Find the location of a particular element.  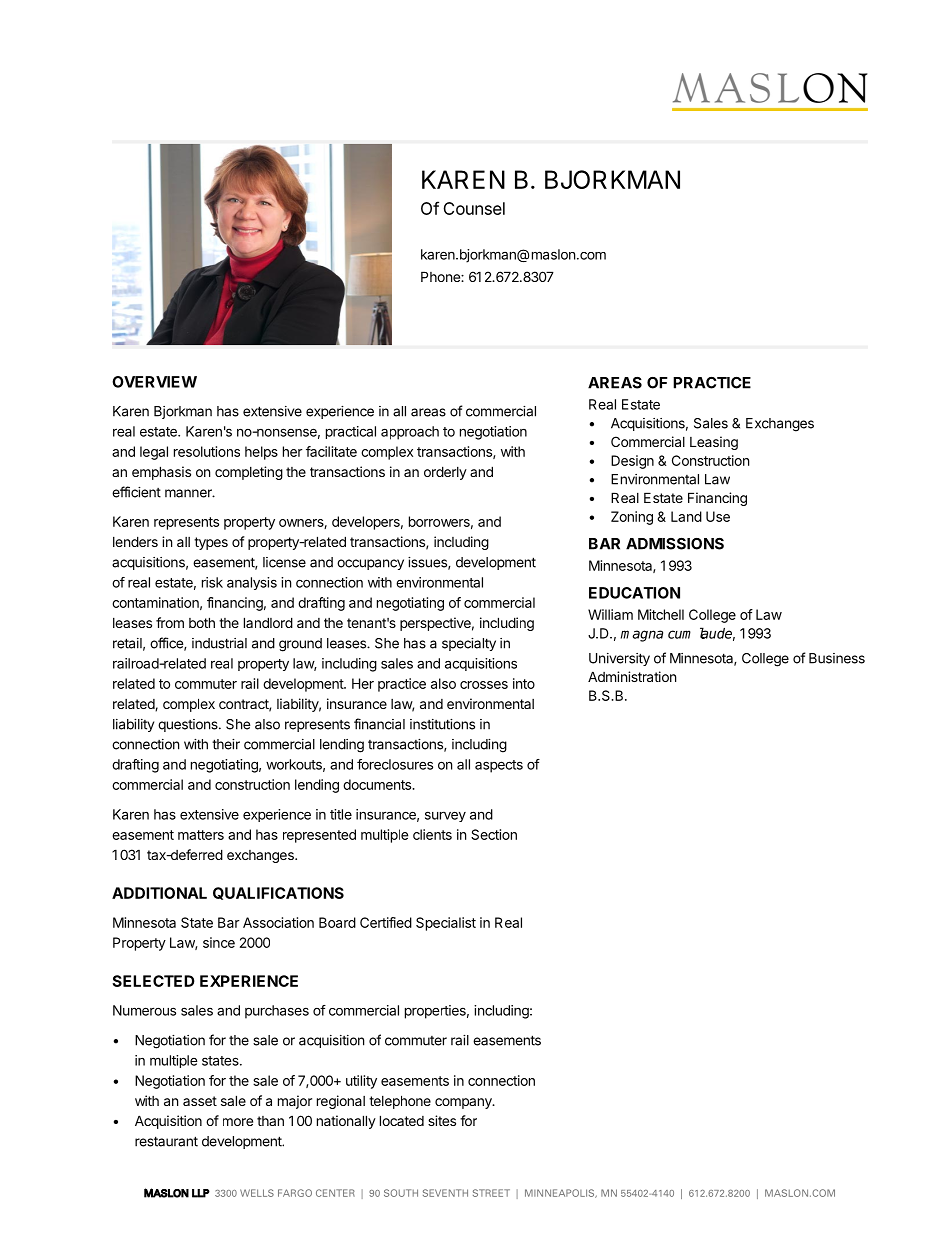

Section is located at coordinates (494, 834).
